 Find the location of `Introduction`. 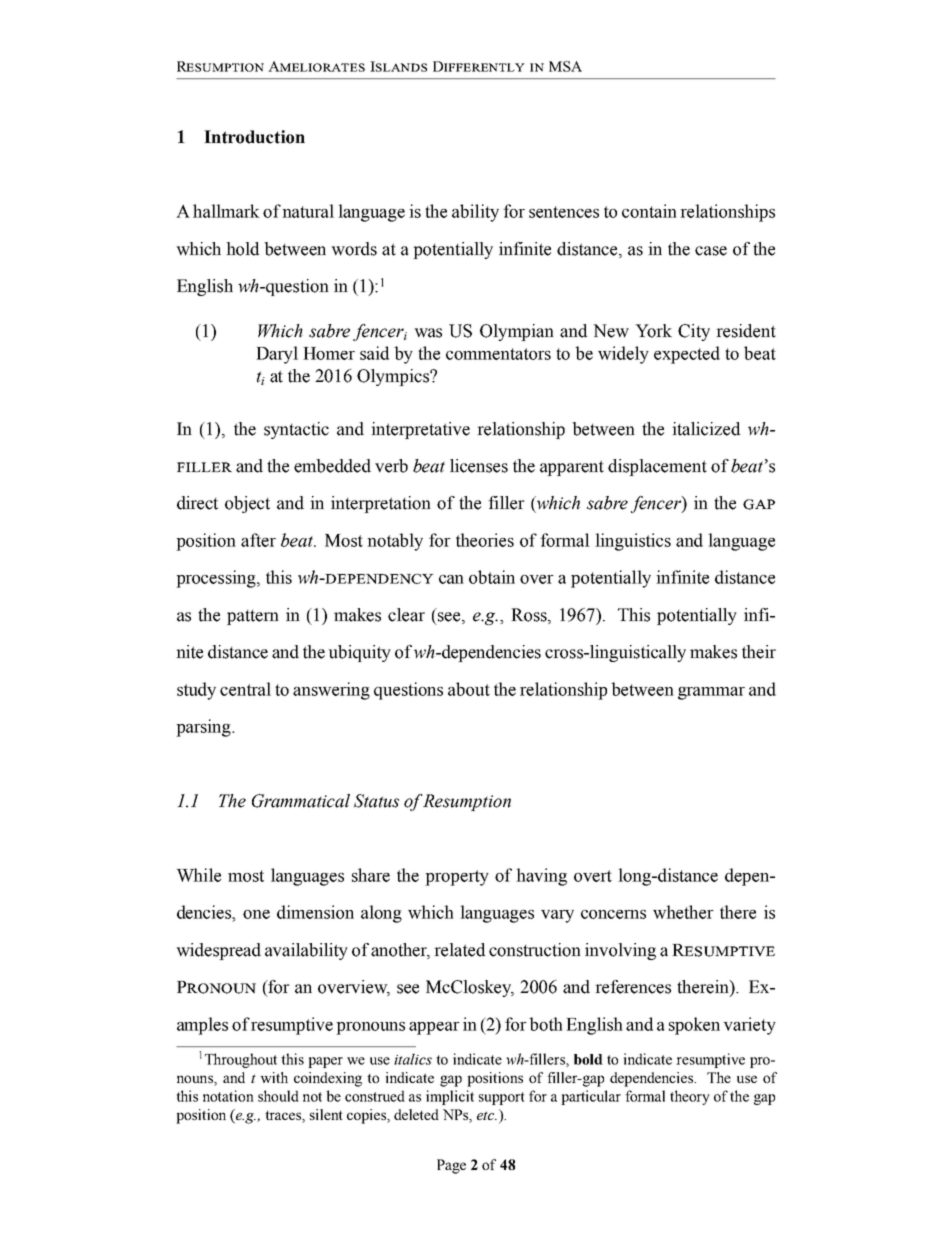

Introduction is located at coordinates (254, 137).
